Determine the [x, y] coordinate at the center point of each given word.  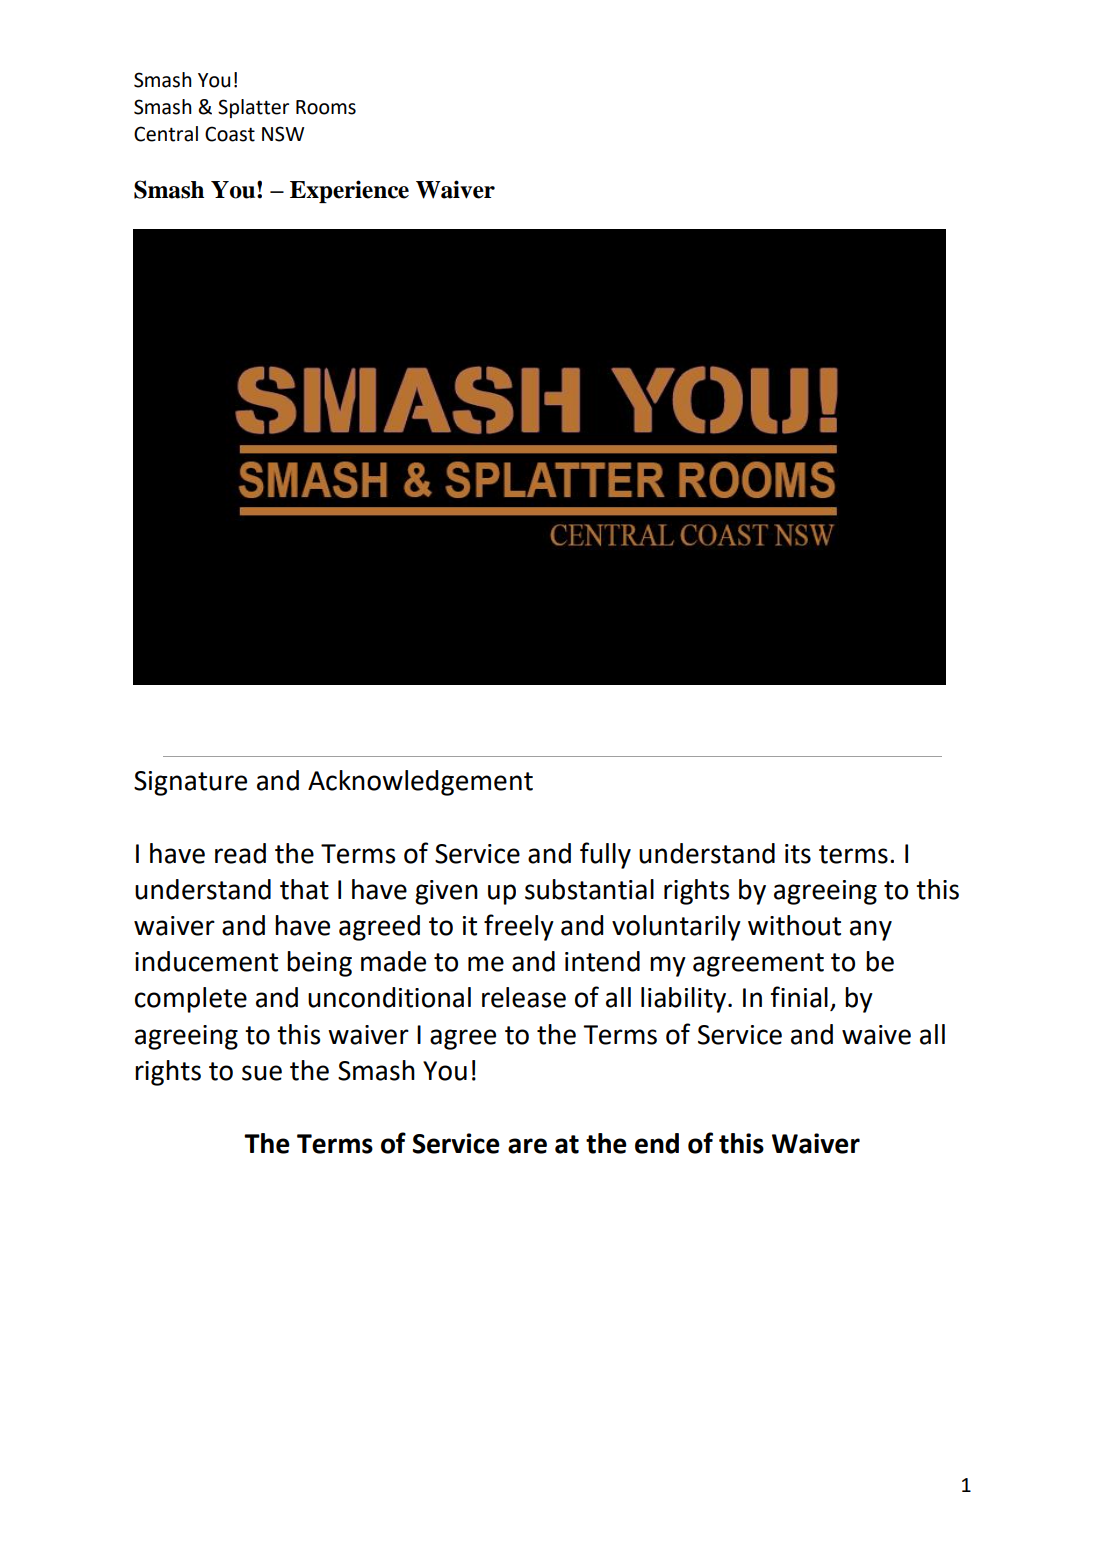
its [798, 854]
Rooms [326, 107]
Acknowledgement [420, 783]
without [794, 925]
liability [685, 1000]
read [240, 853]
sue [262, 1073]
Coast [230, 134]
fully [605, 855]
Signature [190, 783]
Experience [349, 191]
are [527, 1146]
